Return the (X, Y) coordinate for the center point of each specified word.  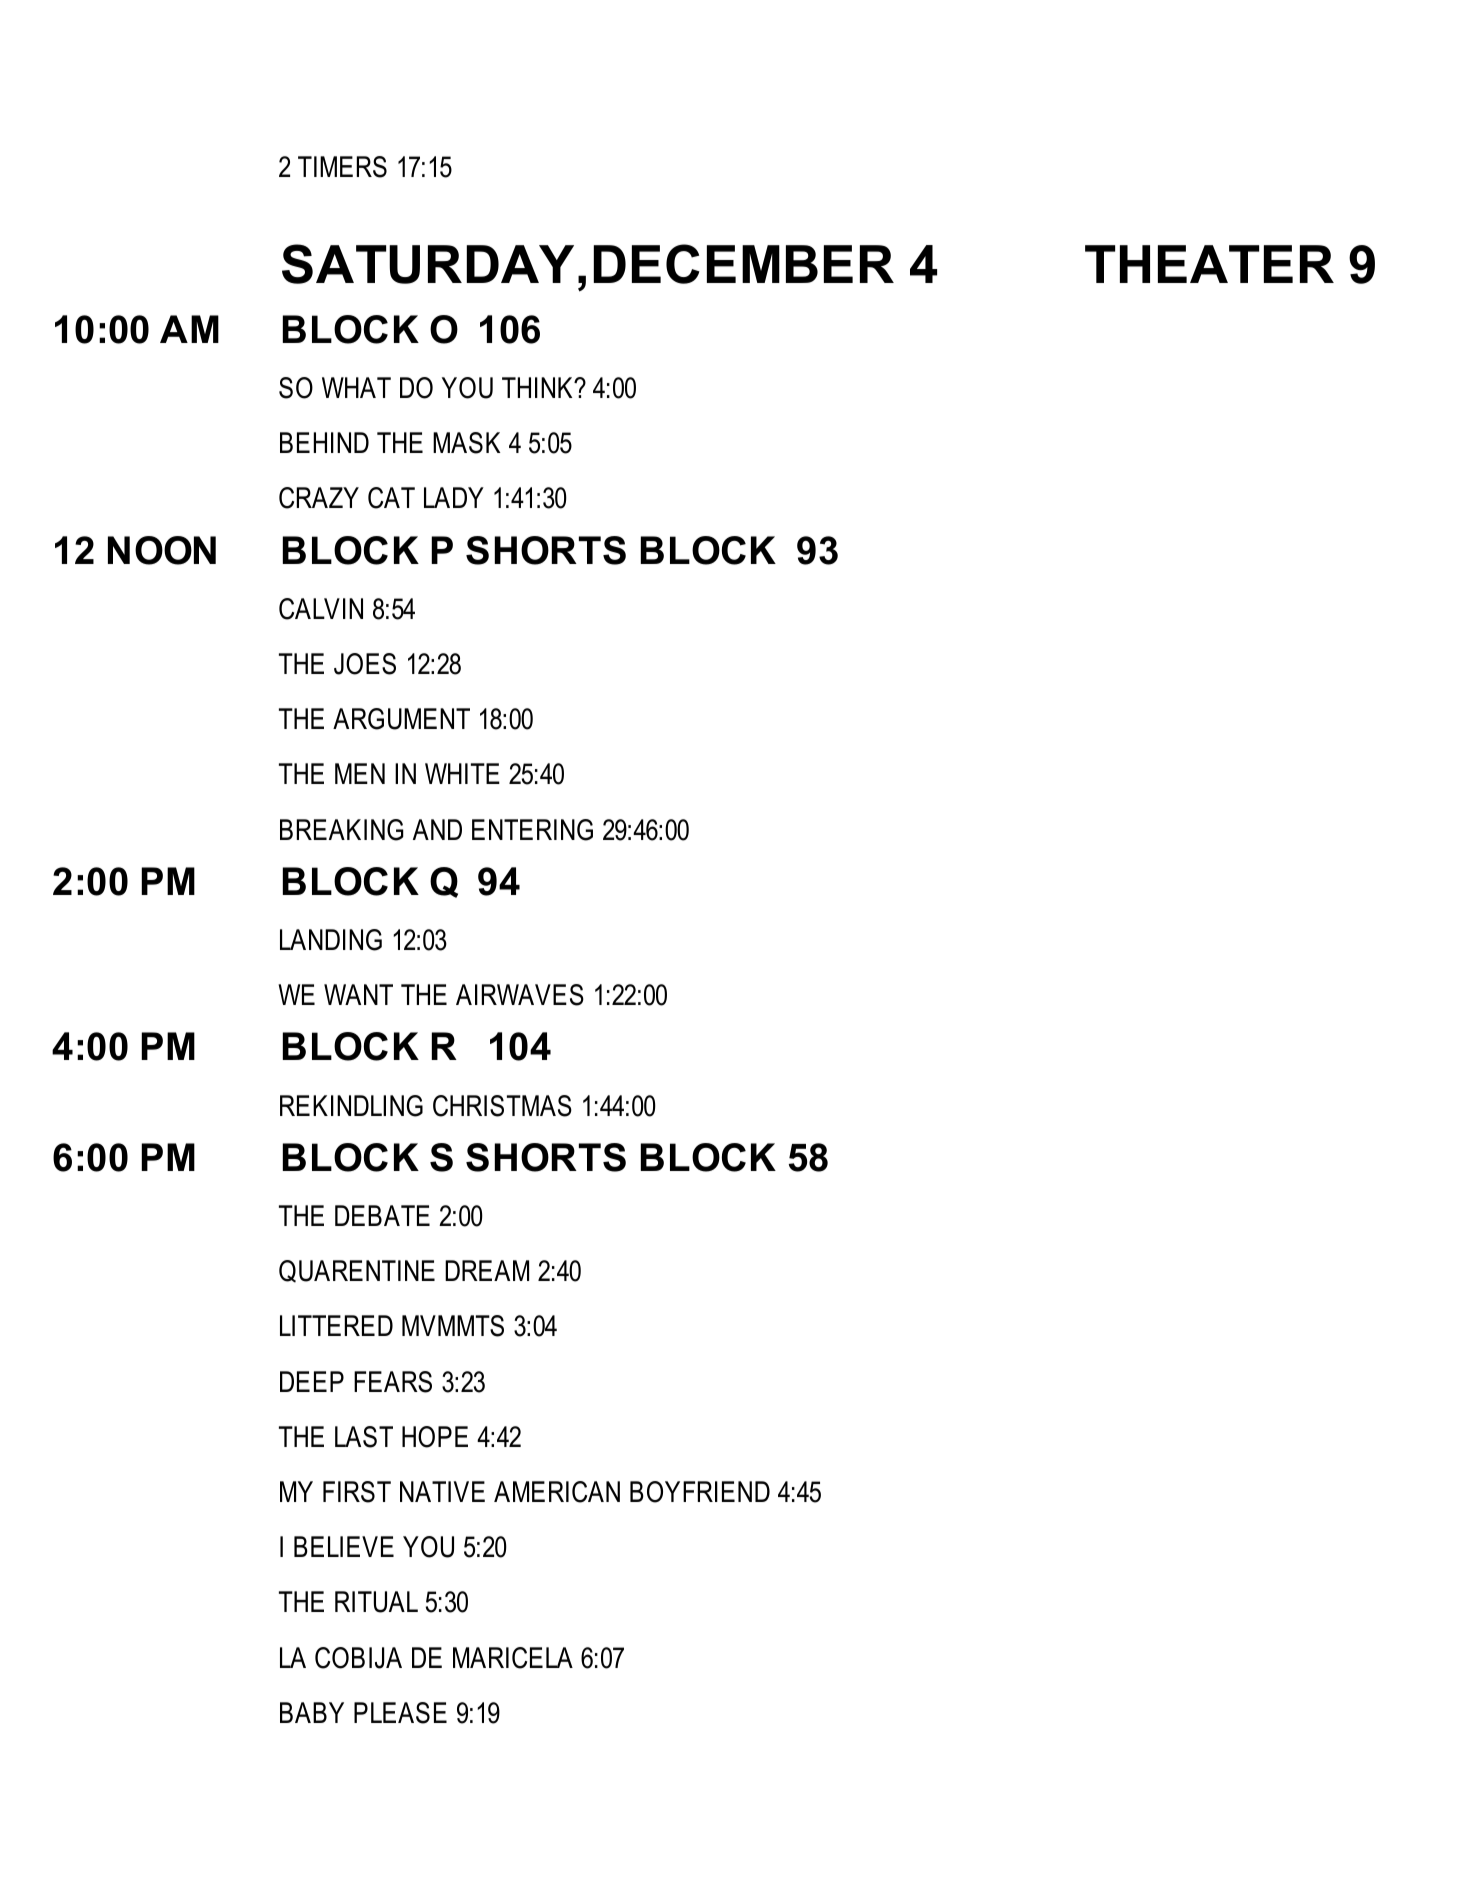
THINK (538, 387)
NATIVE (442, 1491)
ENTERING (532, 830)
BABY (312, 1712)
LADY (454, 497)
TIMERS (342, 167)
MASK (466, 443)
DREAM (487, 1270)
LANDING (331, 940)
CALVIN (321, 609)
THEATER (1209, 264)
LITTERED (336, 1325)
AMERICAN (557, 1492)
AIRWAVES (520, 995)
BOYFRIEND (700, 1492)
